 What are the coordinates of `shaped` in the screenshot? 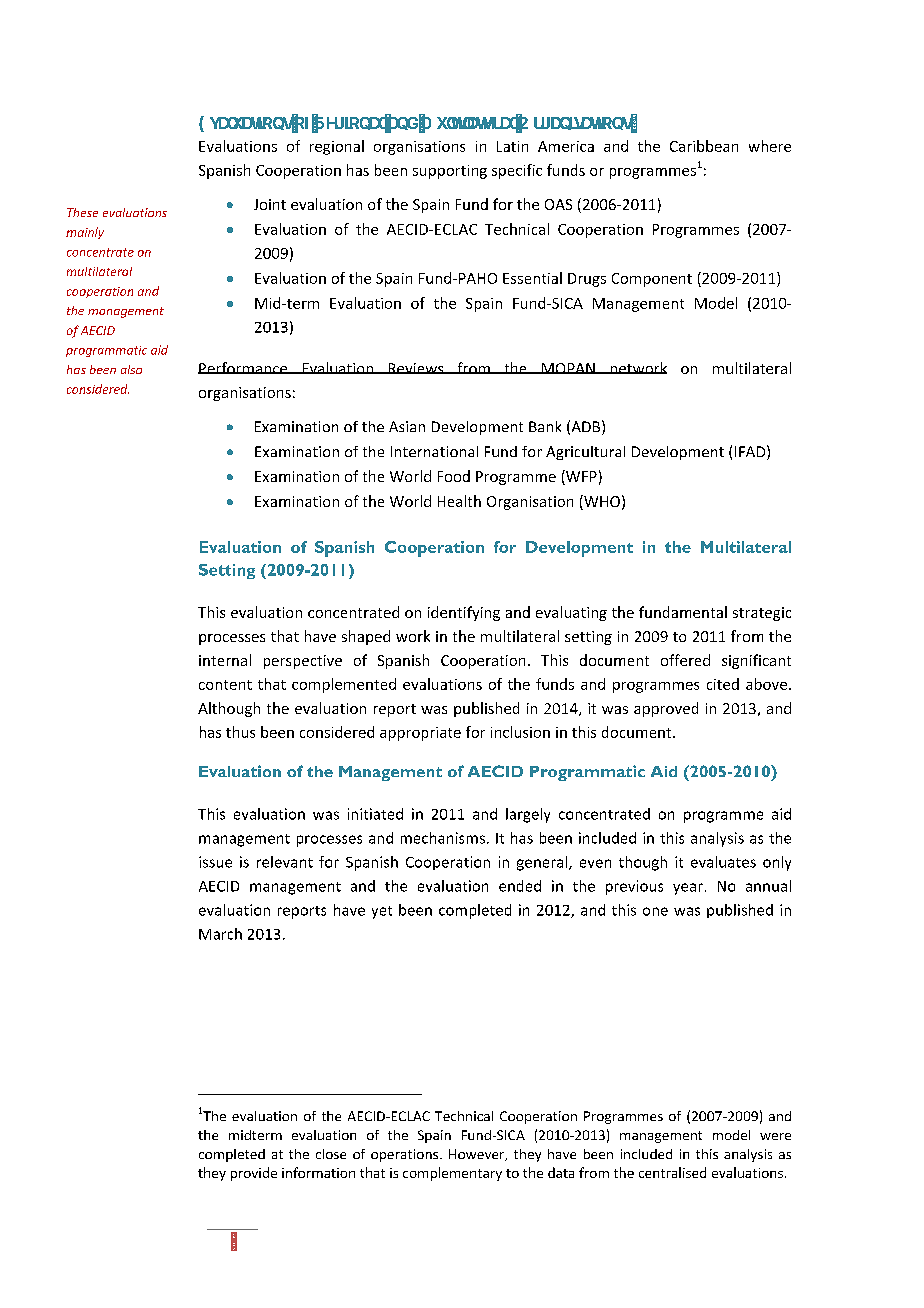 It's located at (366, 637).
